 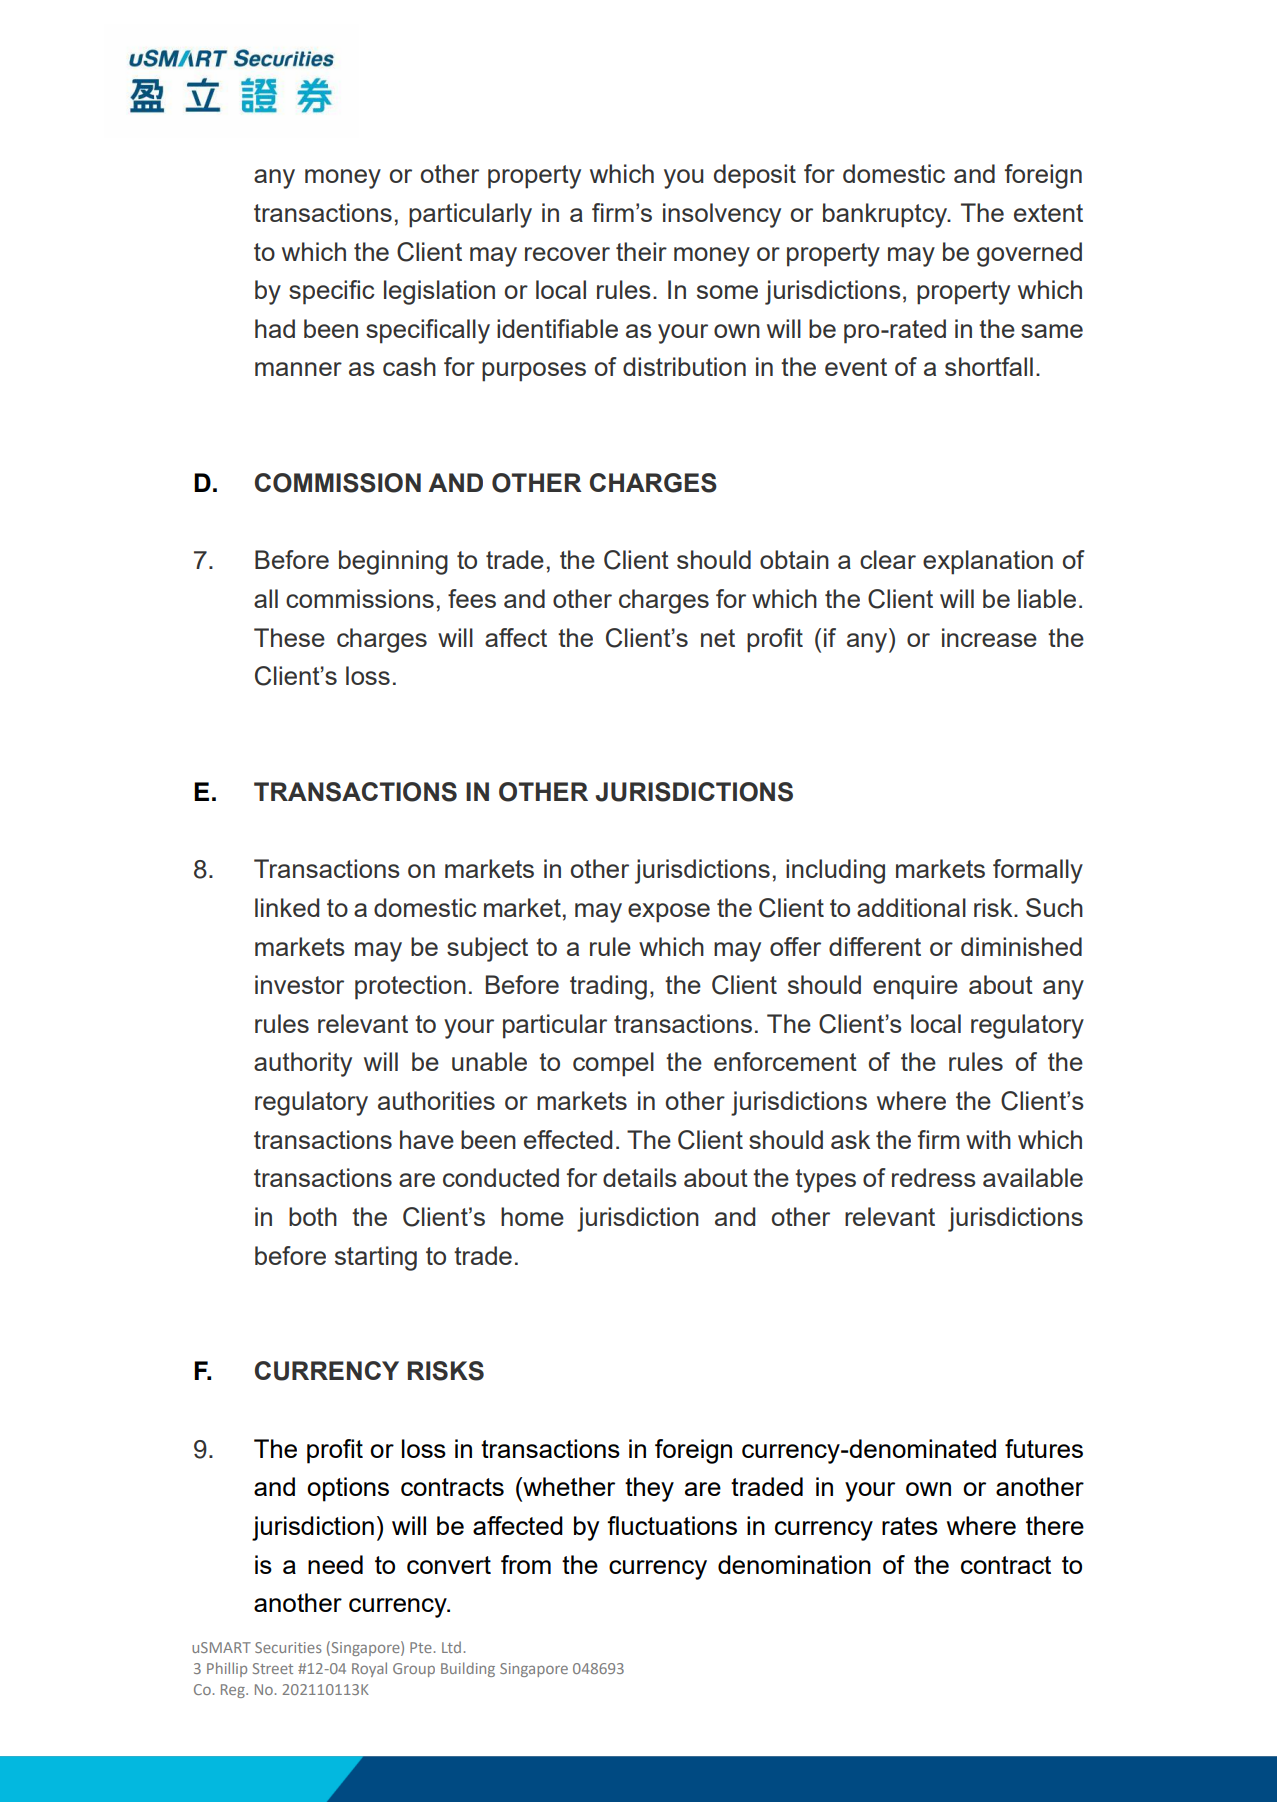 I want to click on their, so click(x=641, y=251).
